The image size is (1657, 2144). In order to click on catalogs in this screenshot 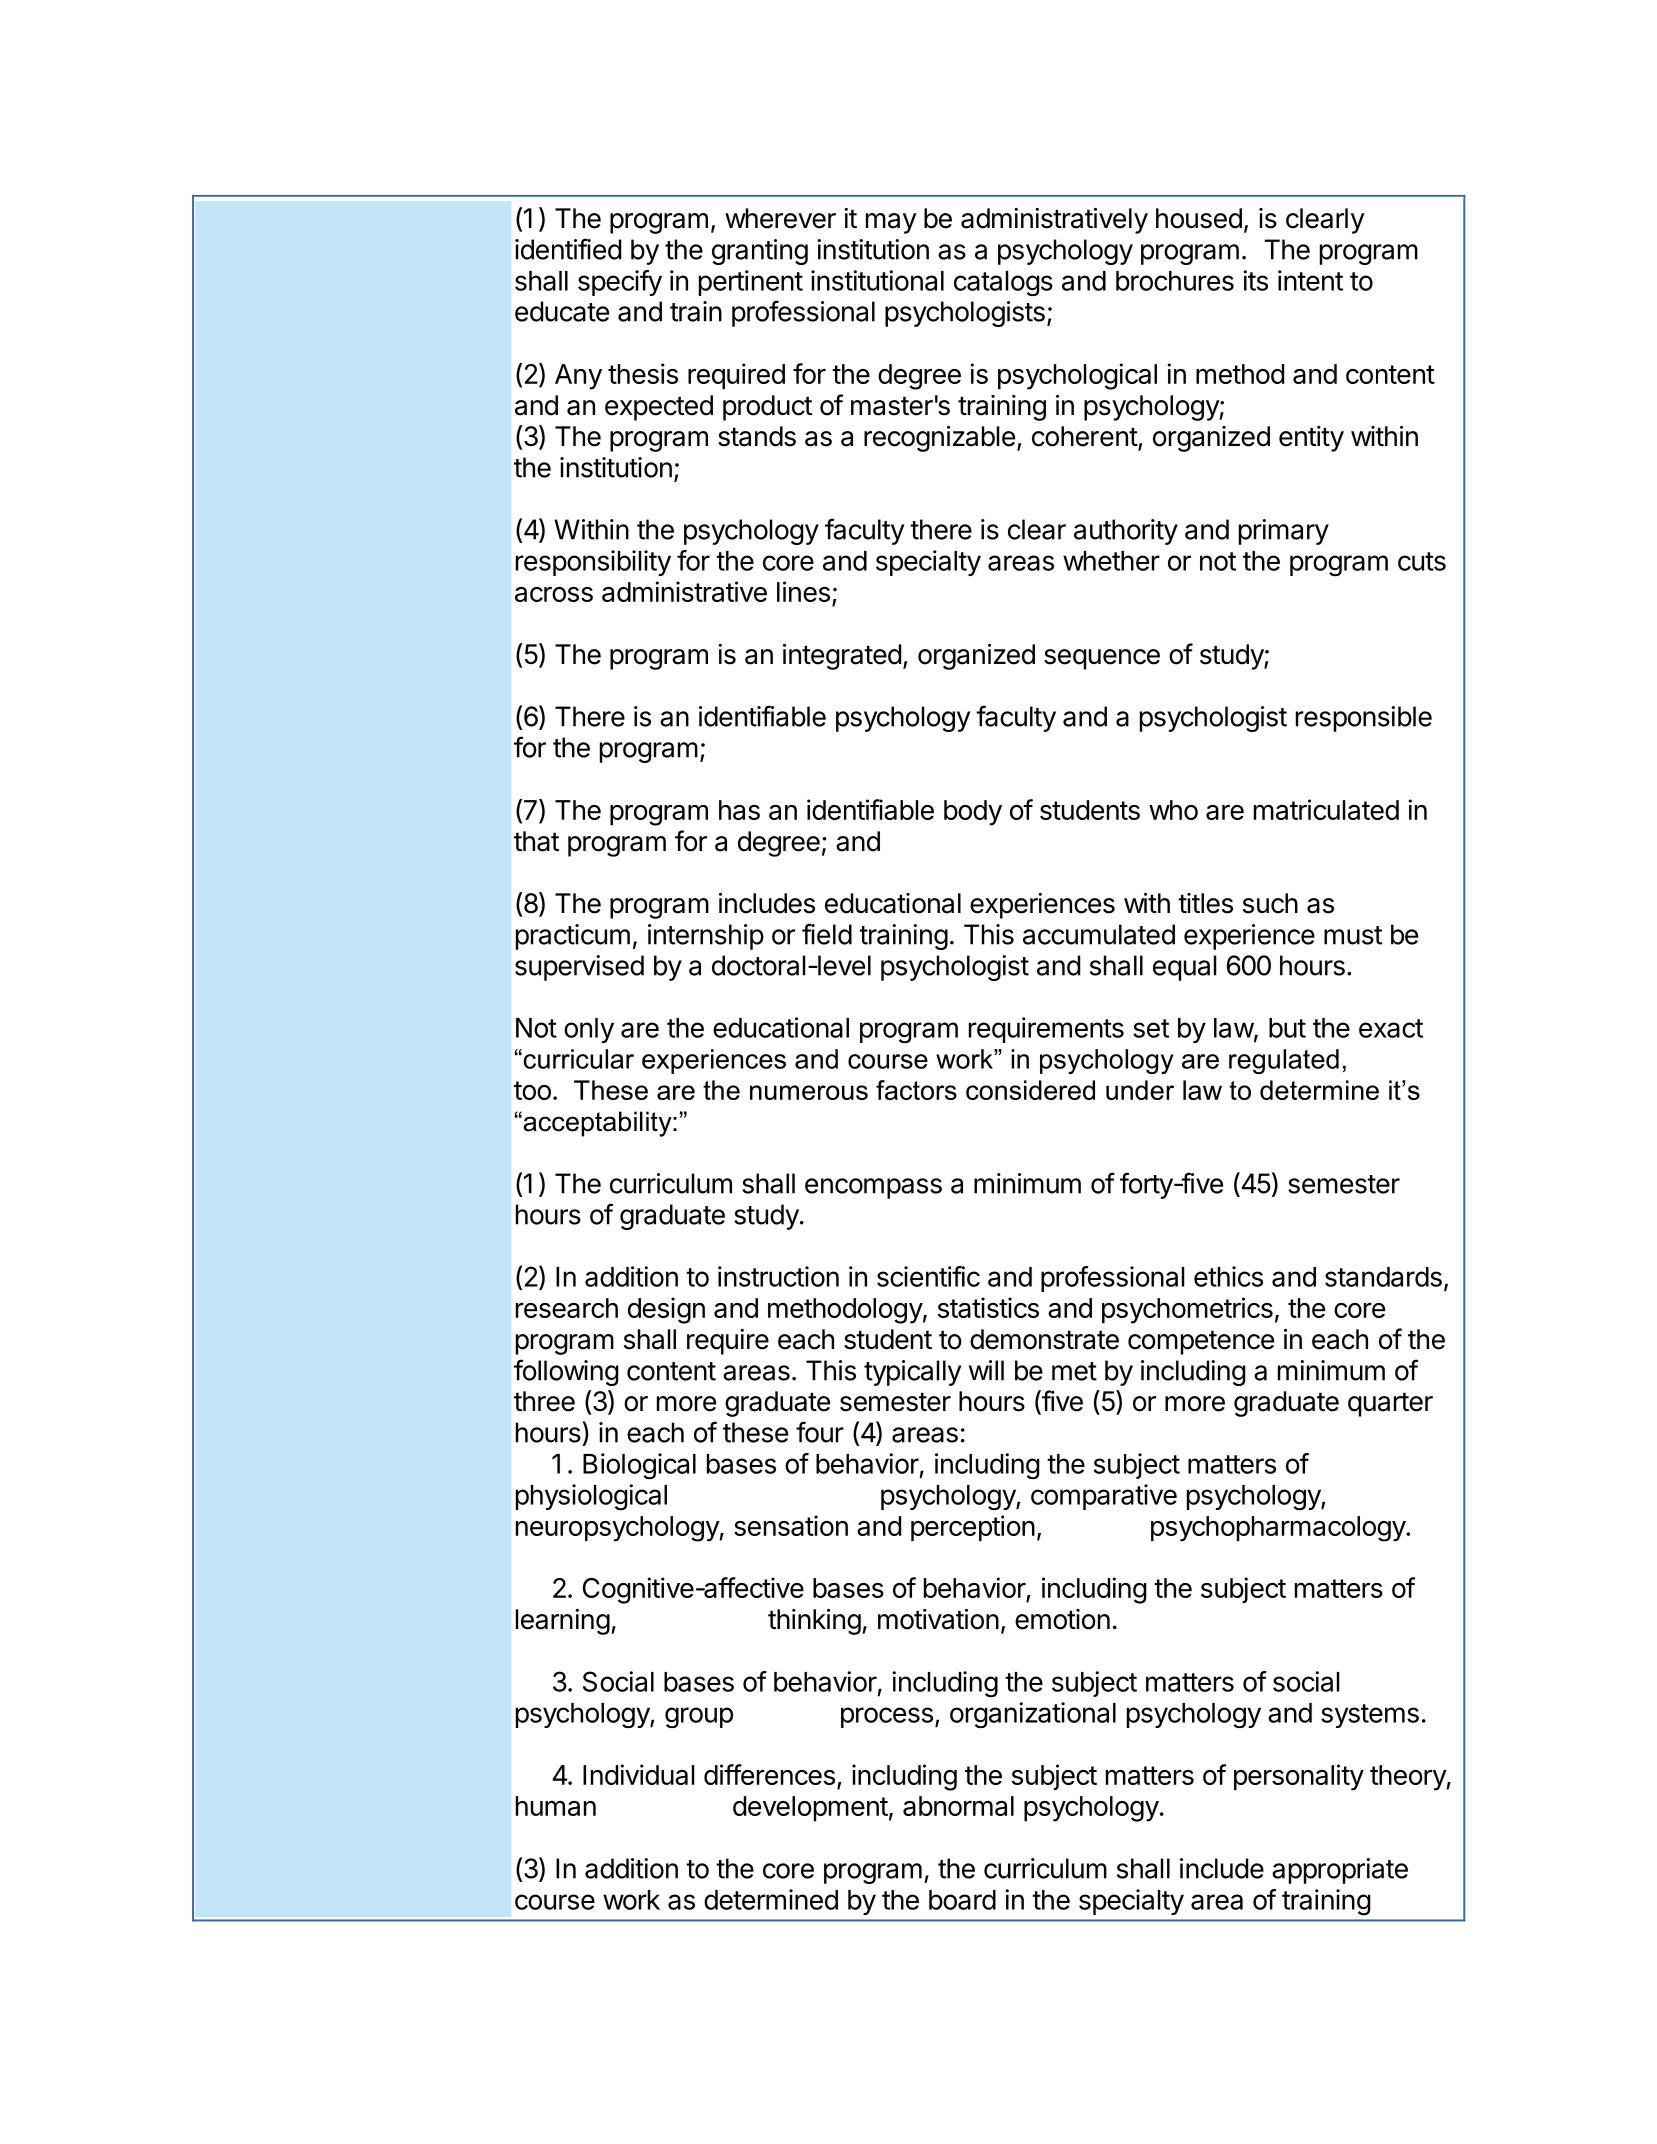, I will do `click(1003, 283)`.
